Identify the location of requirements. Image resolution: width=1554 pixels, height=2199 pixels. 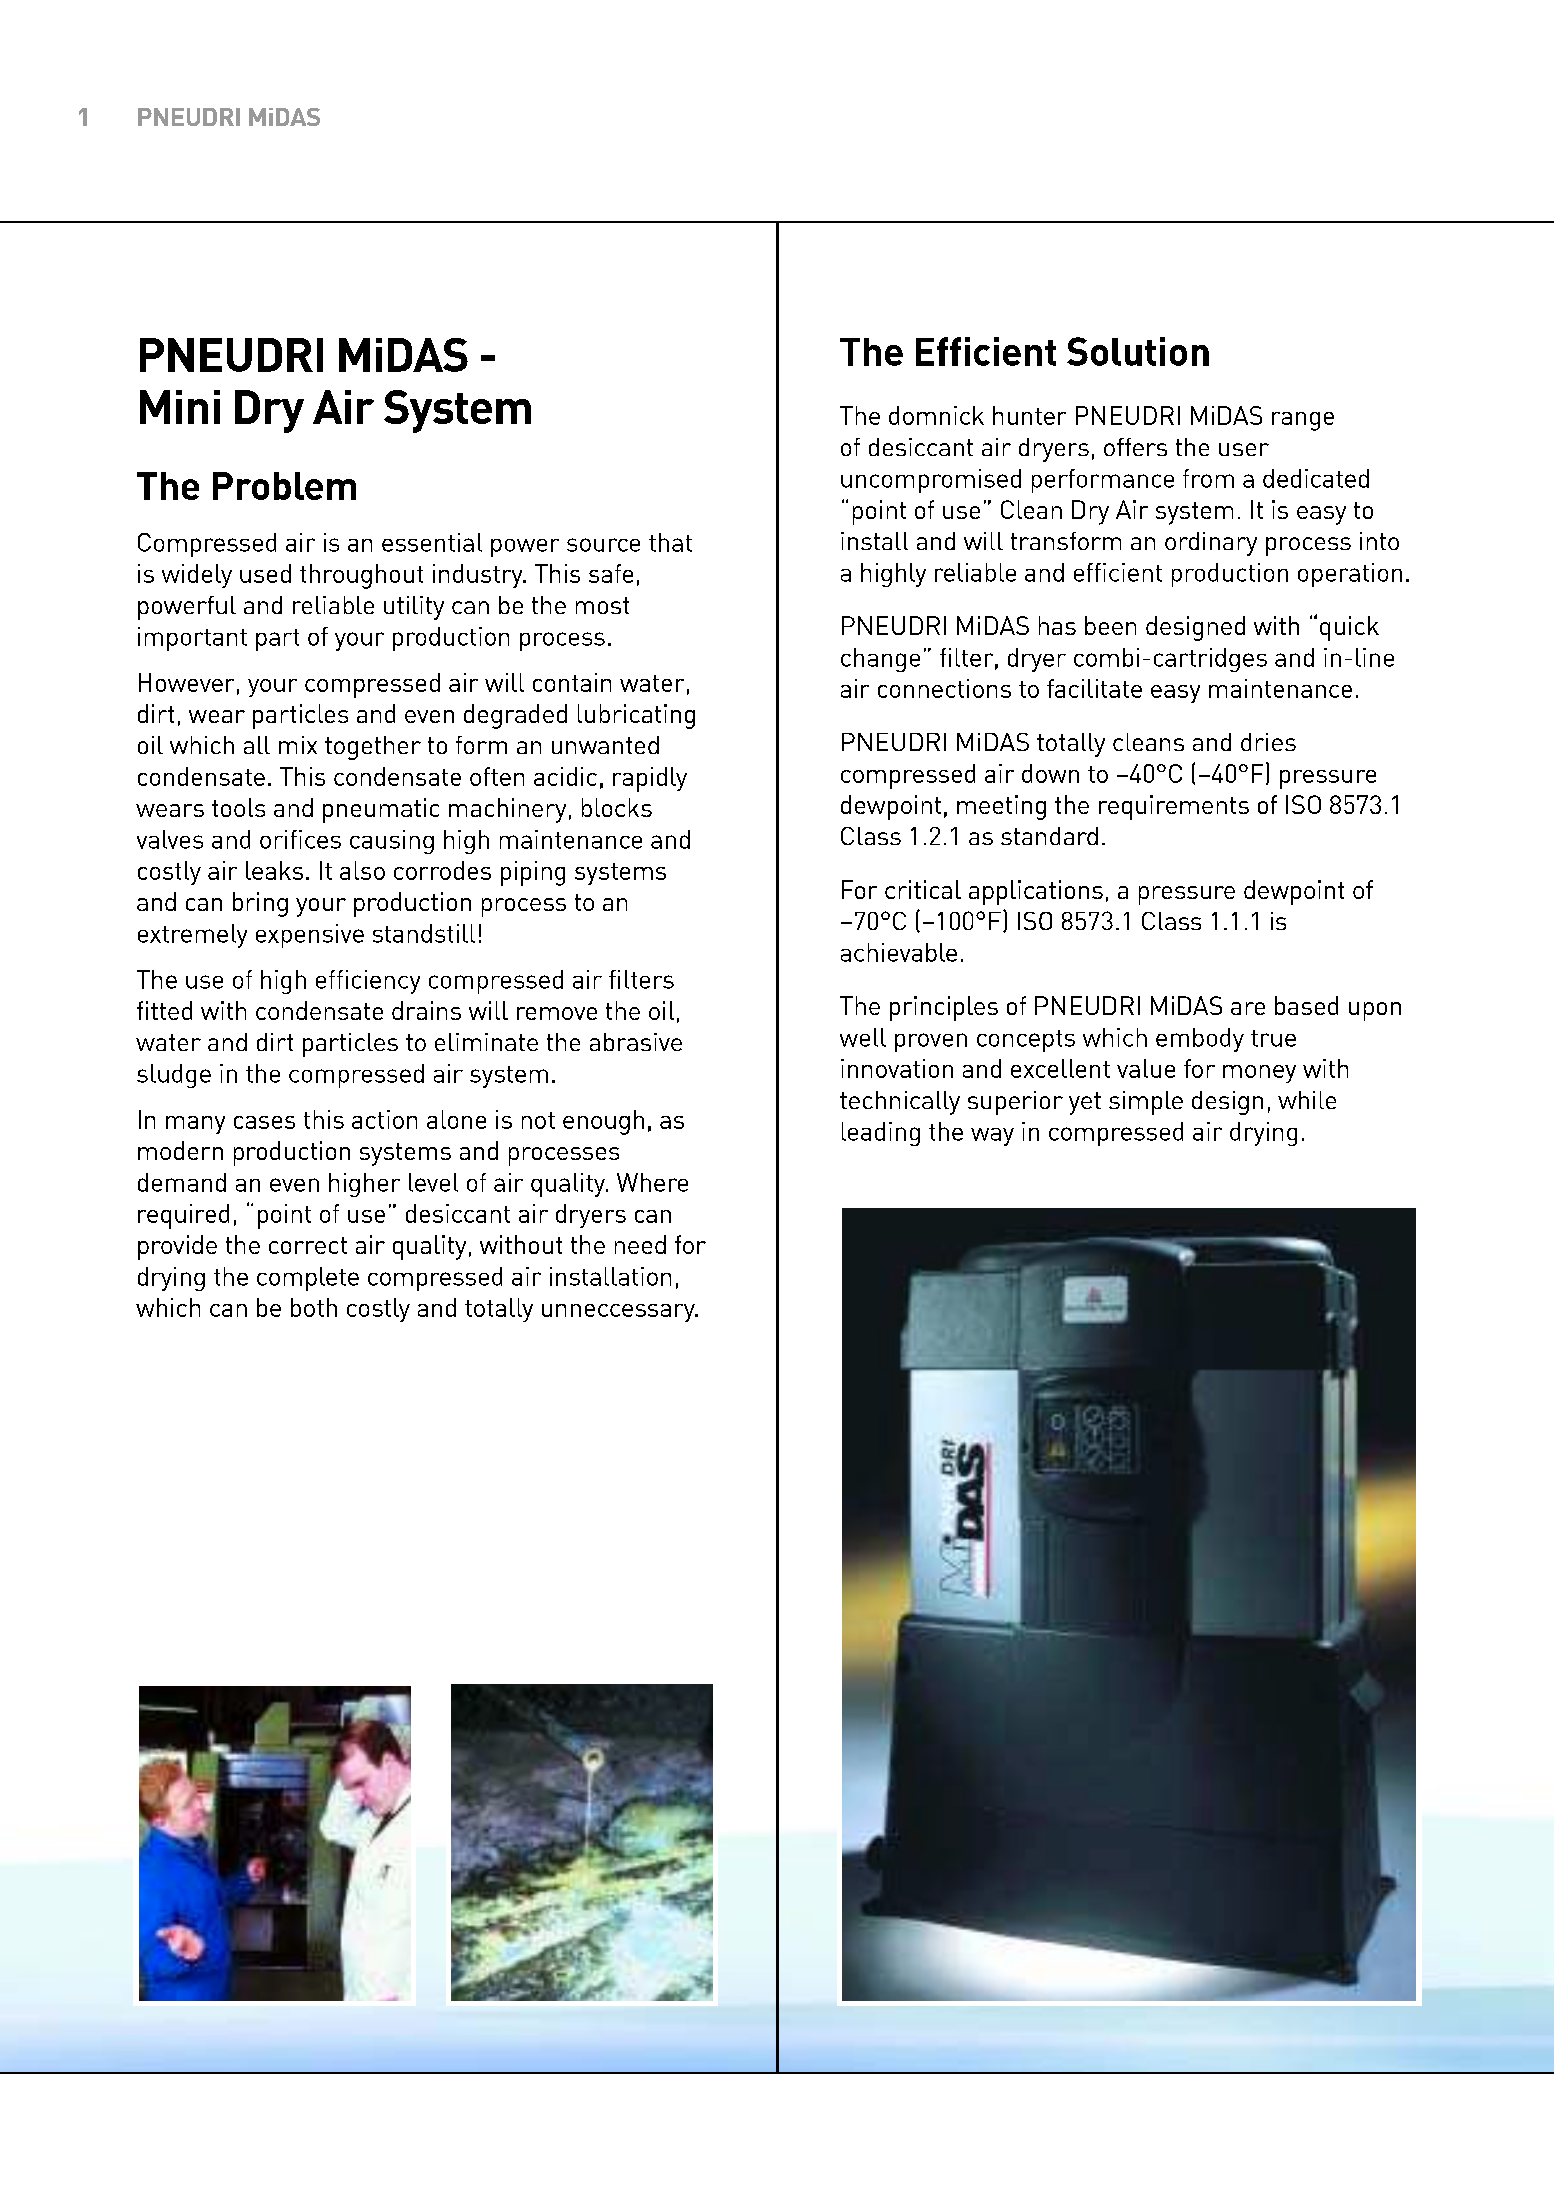
(1174, 807).
